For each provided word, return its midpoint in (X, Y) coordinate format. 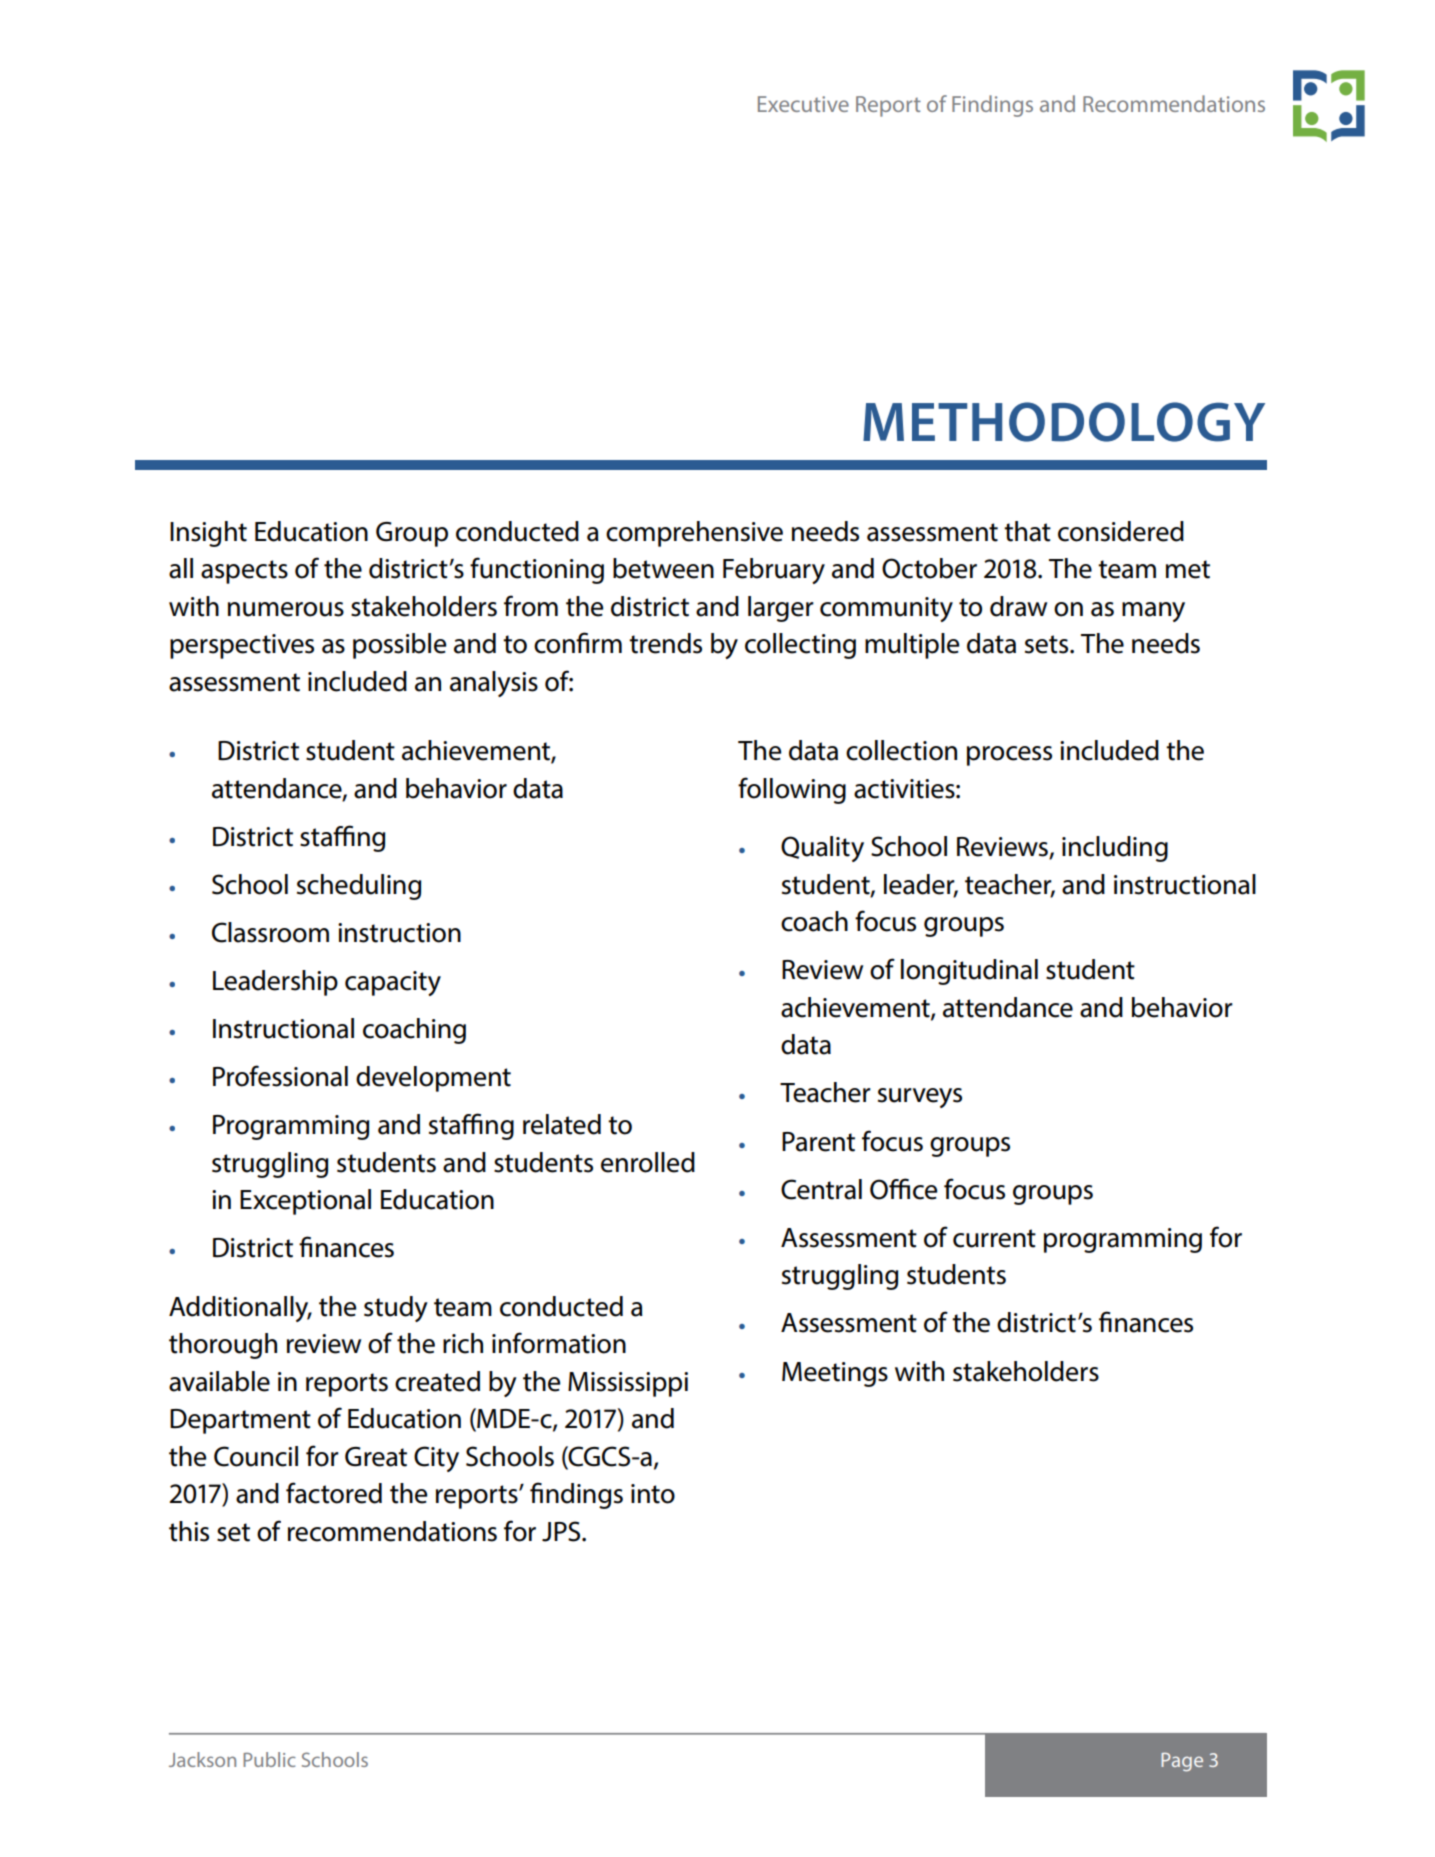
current (994, 1238)
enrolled (648, 1162)
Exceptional (305, 1202)
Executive (803, 104)
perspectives (242, 646)
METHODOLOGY (1064, 422)
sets (1048, 644)
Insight (208, 534)
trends (665, 643)
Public (269, 1759)
